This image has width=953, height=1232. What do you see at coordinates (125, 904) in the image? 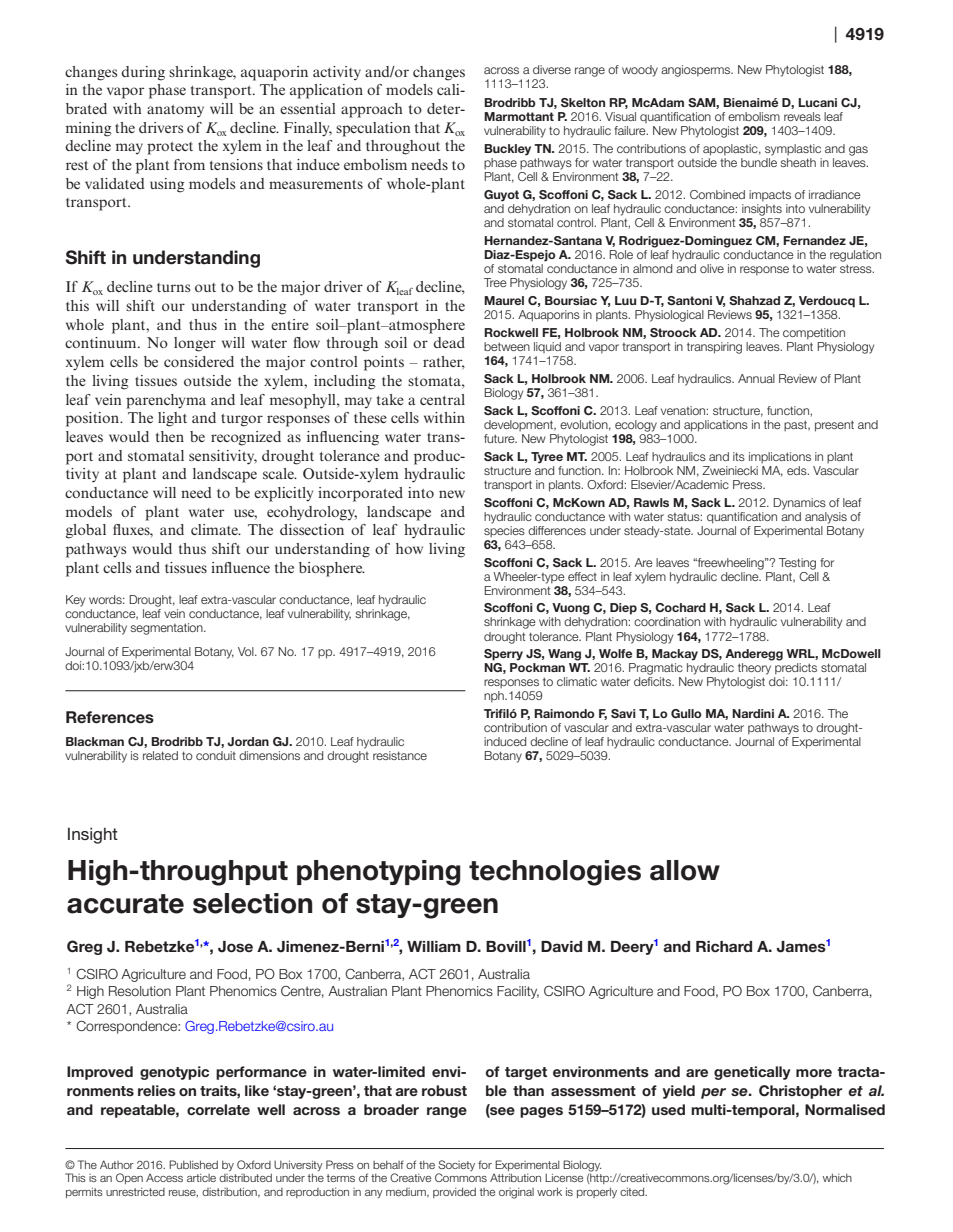
I see `accurate` at bounding box center [125, 904].
